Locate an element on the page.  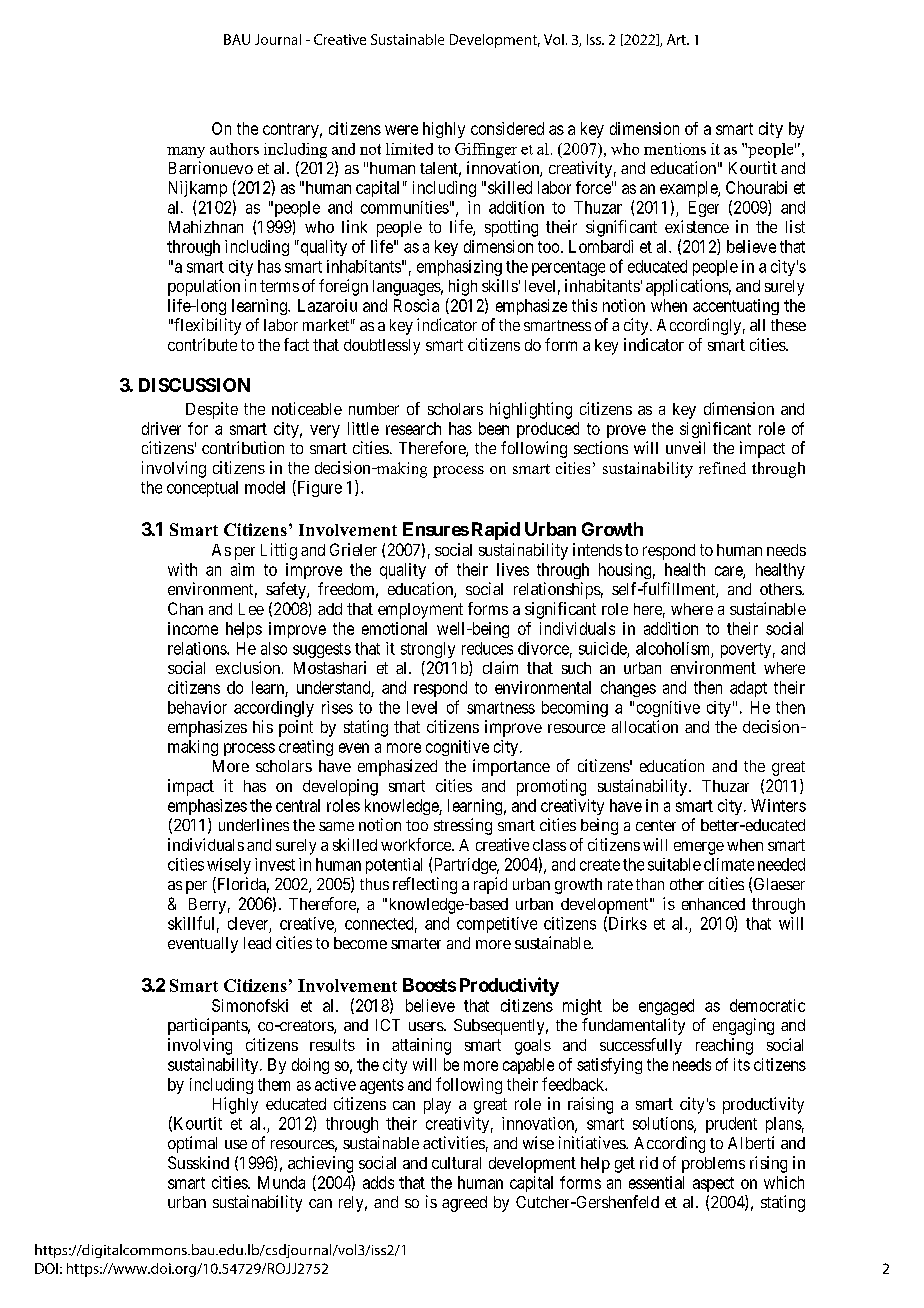
model is located at coordinates (265, 487).
